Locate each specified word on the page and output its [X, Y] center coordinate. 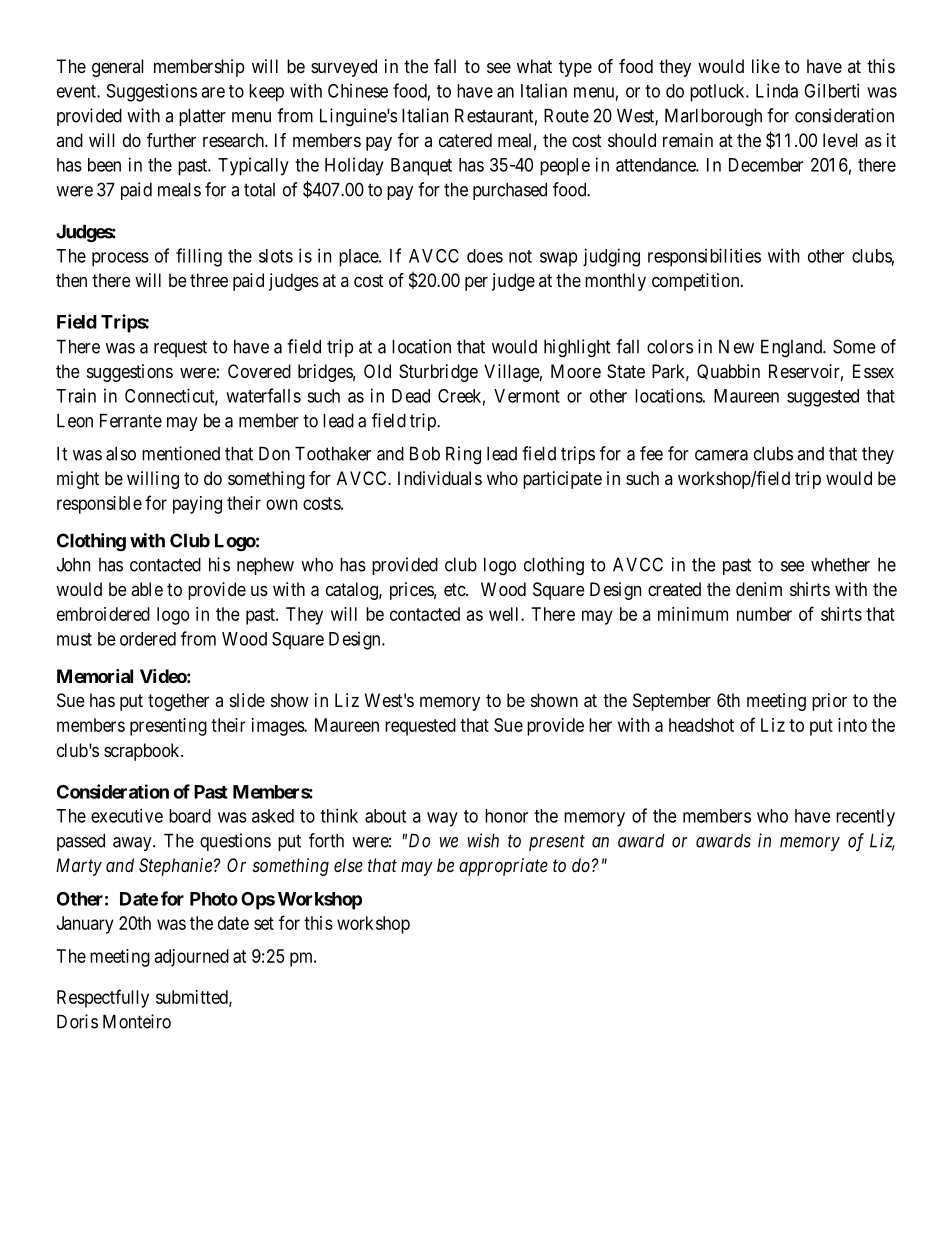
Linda [777, 90]
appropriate [503, 867]
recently [865, 818]
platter [202, 117]
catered [465, 140]
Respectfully [103, 998]
